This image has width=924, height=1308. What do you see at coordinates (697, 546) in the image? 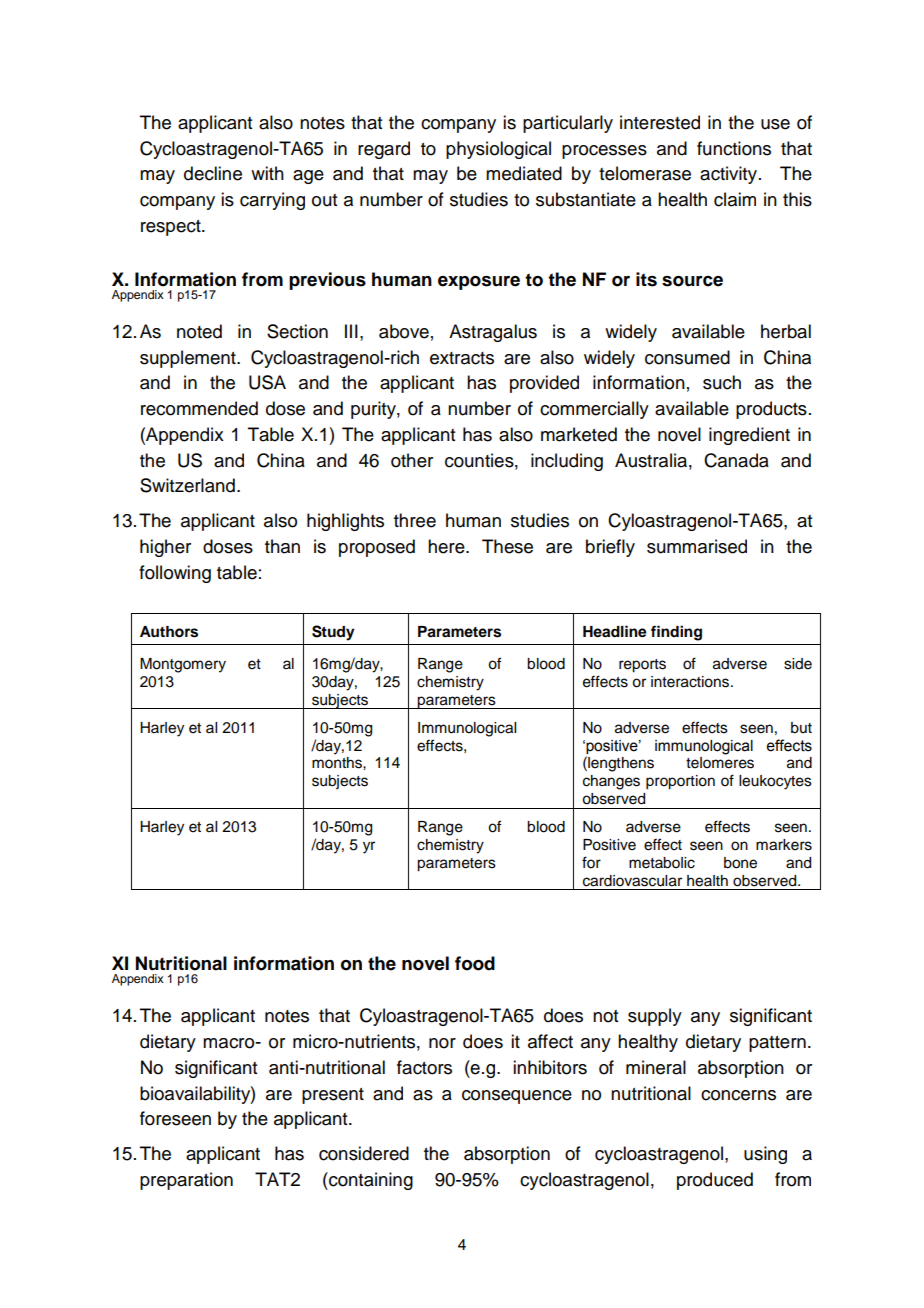
I see `summarised` at bounding box center [697, 546].
